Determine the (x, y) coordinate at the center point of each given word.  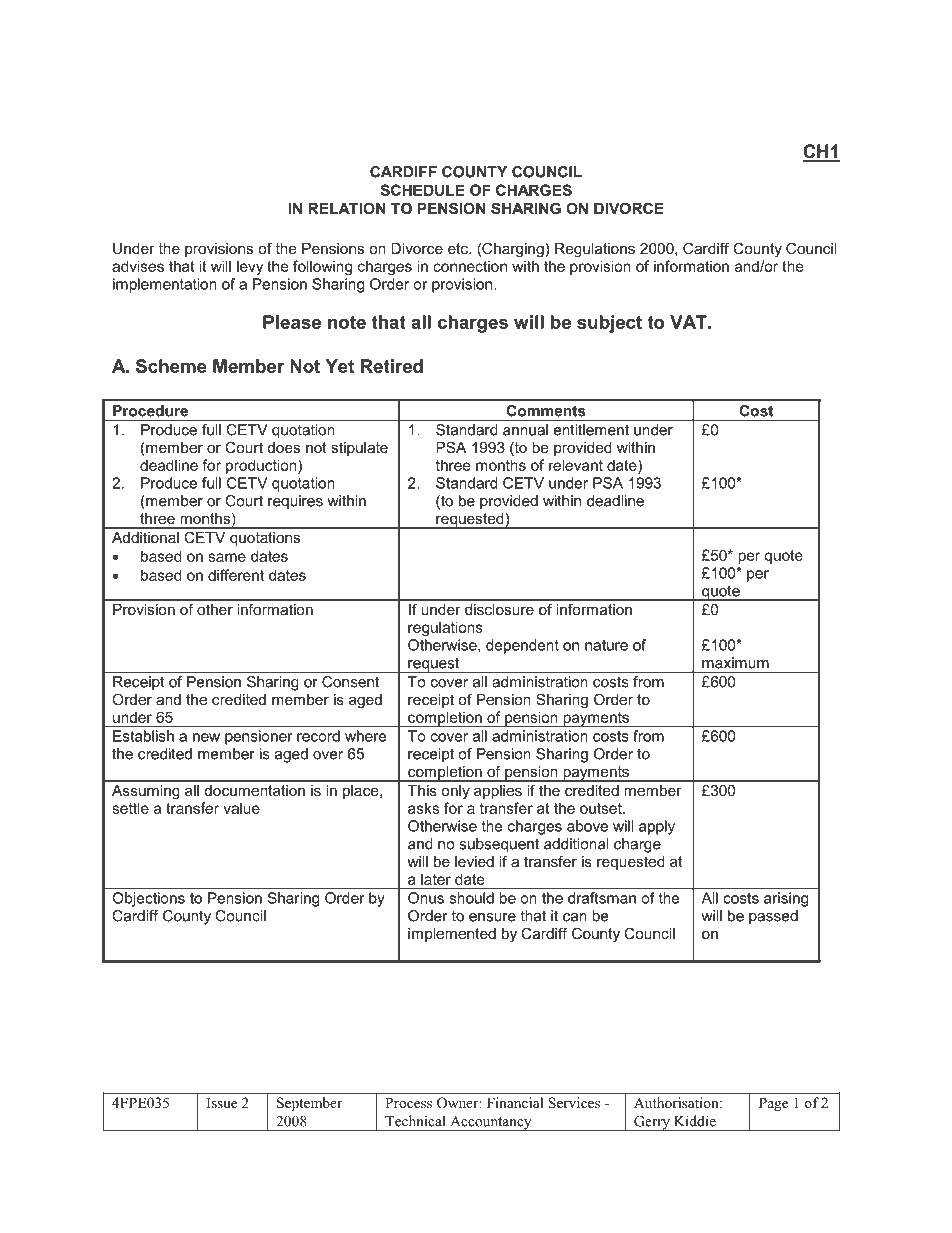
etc (459, 248)
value (241, 808)
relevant (576, 465)
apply (657, 827)
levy (250, 267)
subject (609, 324)
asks (423, 808)
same (227, 557)
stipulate (359, 449)
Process (408, 1102)
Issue (222, 1102)
